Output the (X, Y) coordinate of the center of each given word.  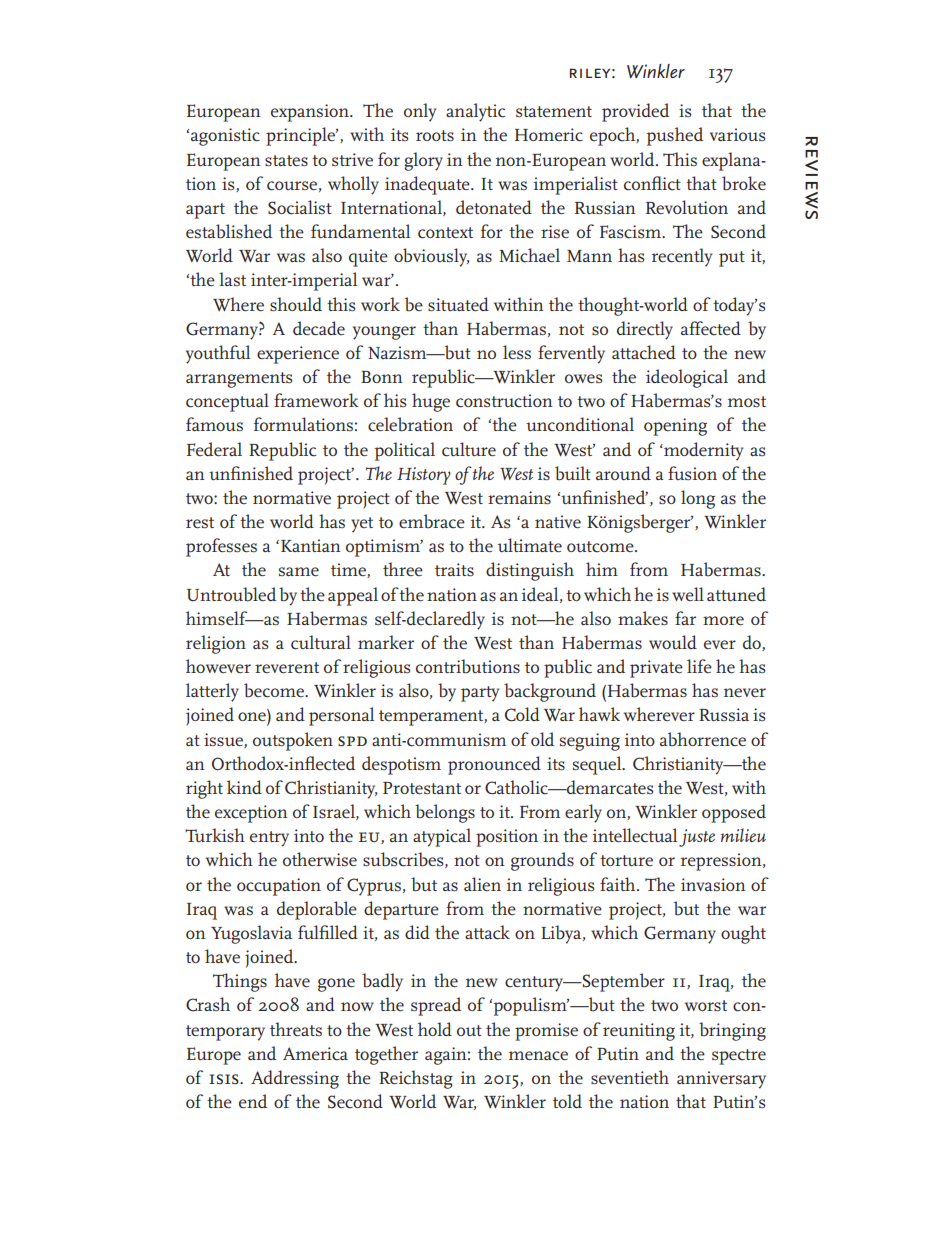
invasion (713, 884)
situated (458, 304)
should (296, 304)
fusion (692, 473)
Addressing (295, 1079)
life (699, 666)
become (275, 690)
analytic (475, 112)
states (286, 161)
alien (482, 884)
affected (711, 328)
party (480, 694)
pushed (674, 136)
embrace (432, 521)
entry (269, 839)
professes (221, 547)
